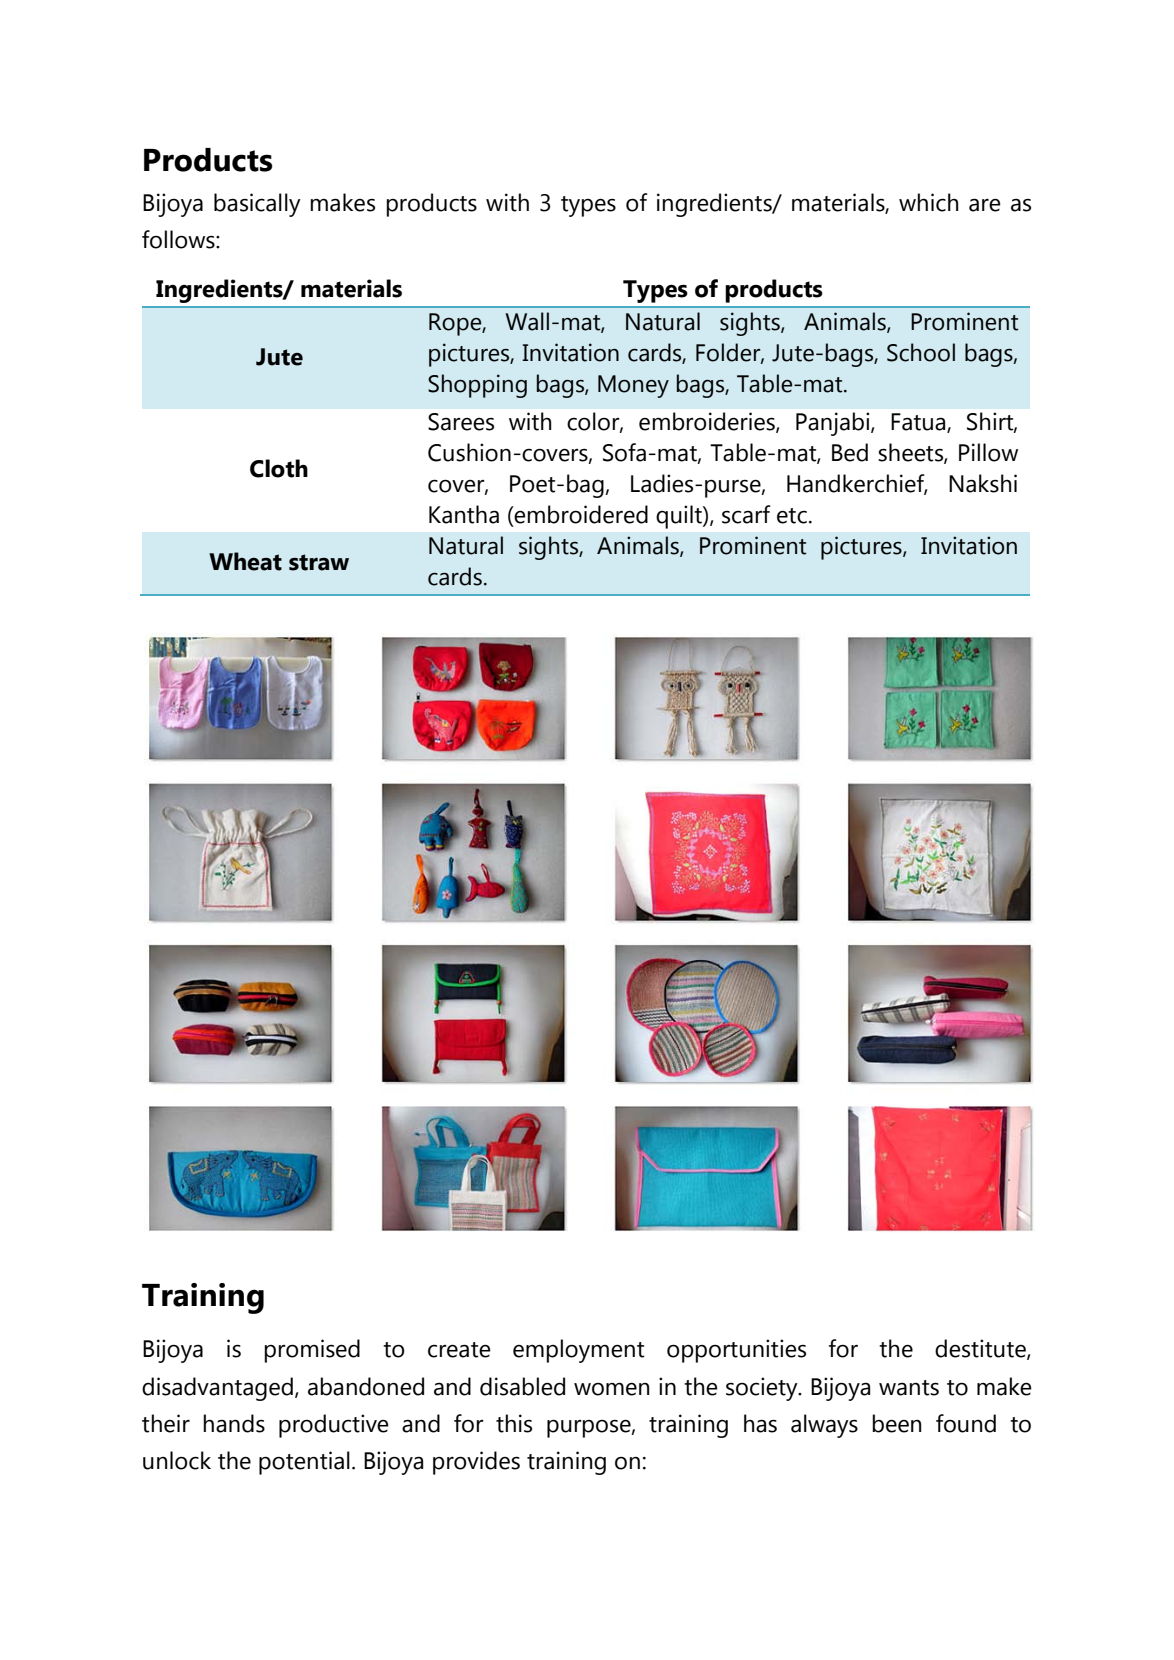  What do you see at coordinates (257, 205) in the document?
I see `basically` at bounding box center [257, 205].
